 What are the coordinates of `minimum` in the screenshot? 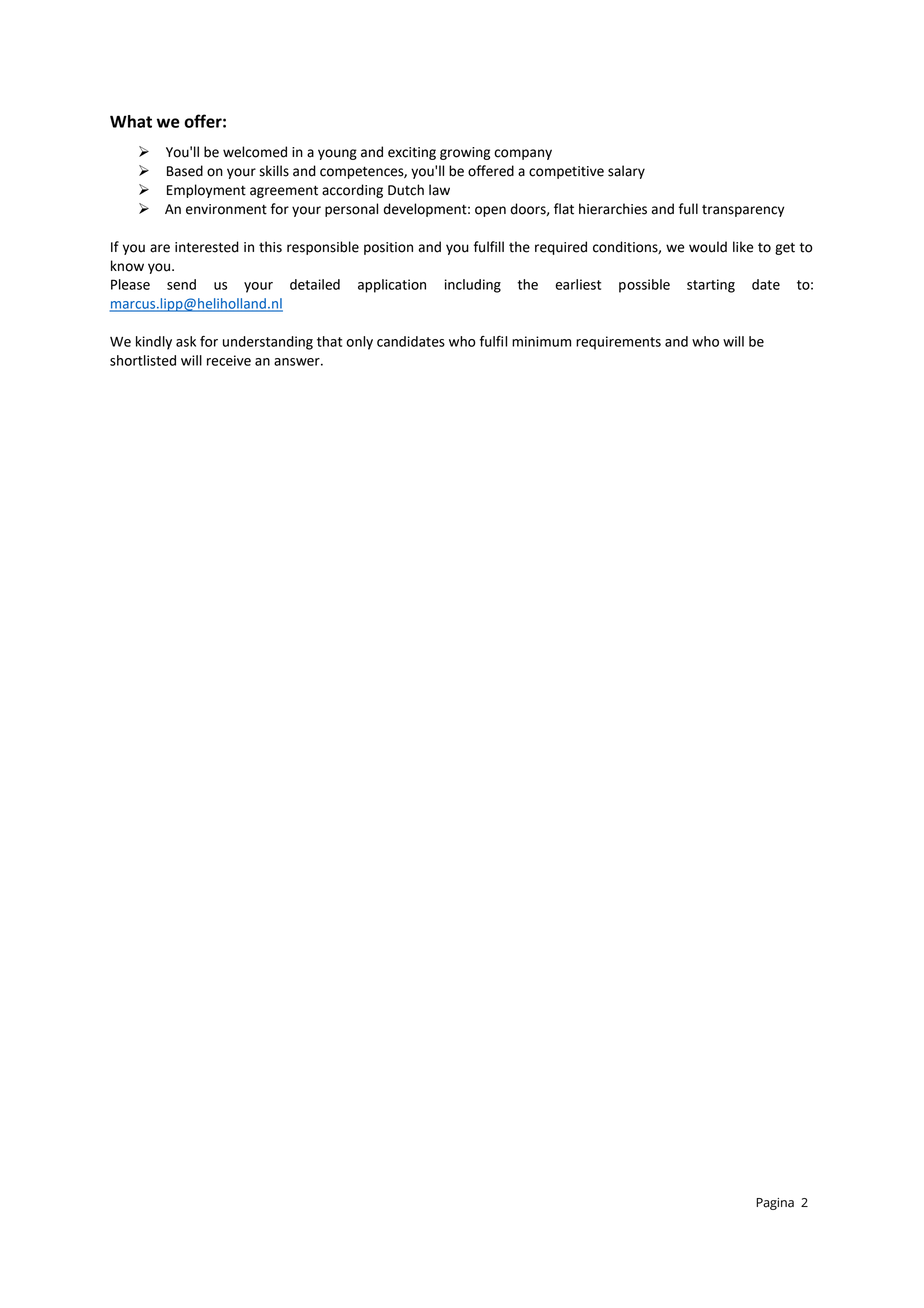 It's located at (541, 341).
